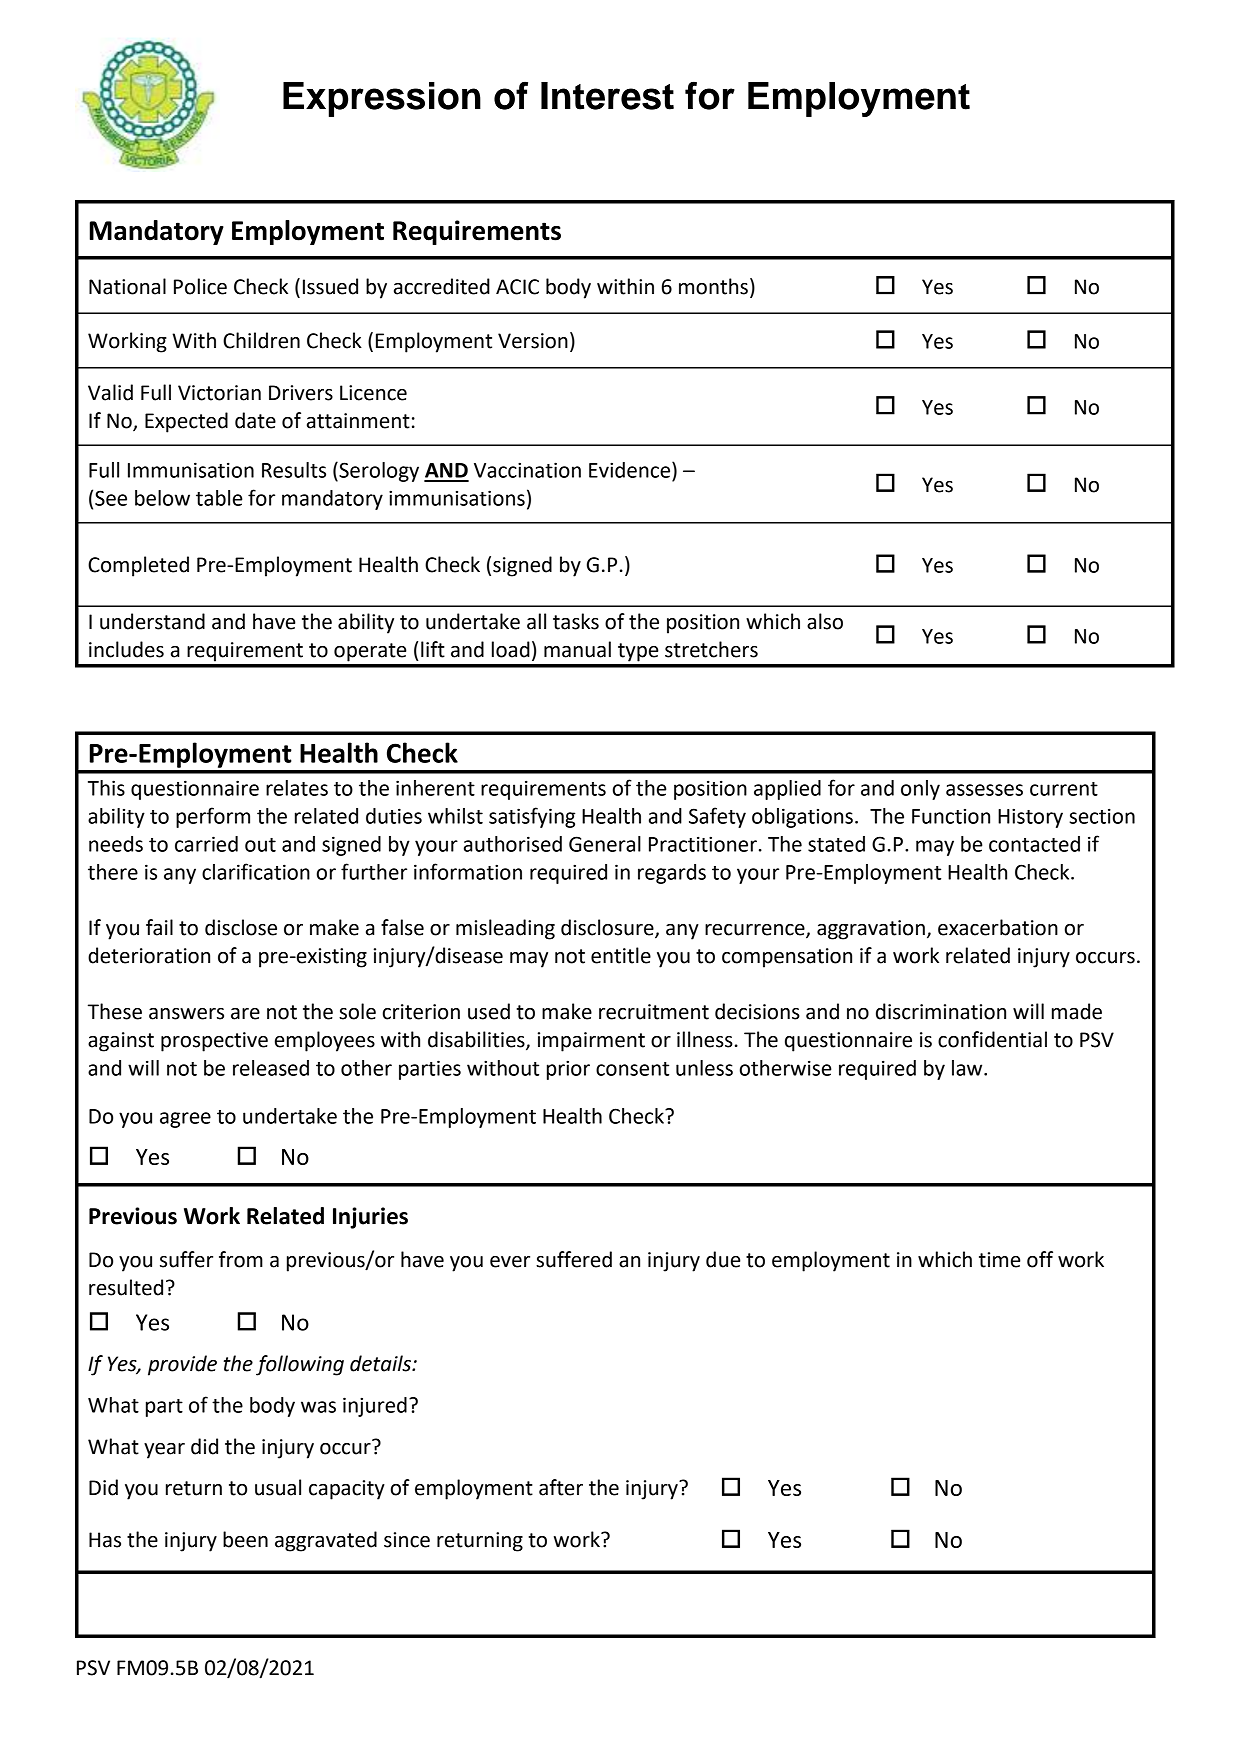 This screenshot has width=1241, height=1755. I want to click on General, so click(605, 844).
